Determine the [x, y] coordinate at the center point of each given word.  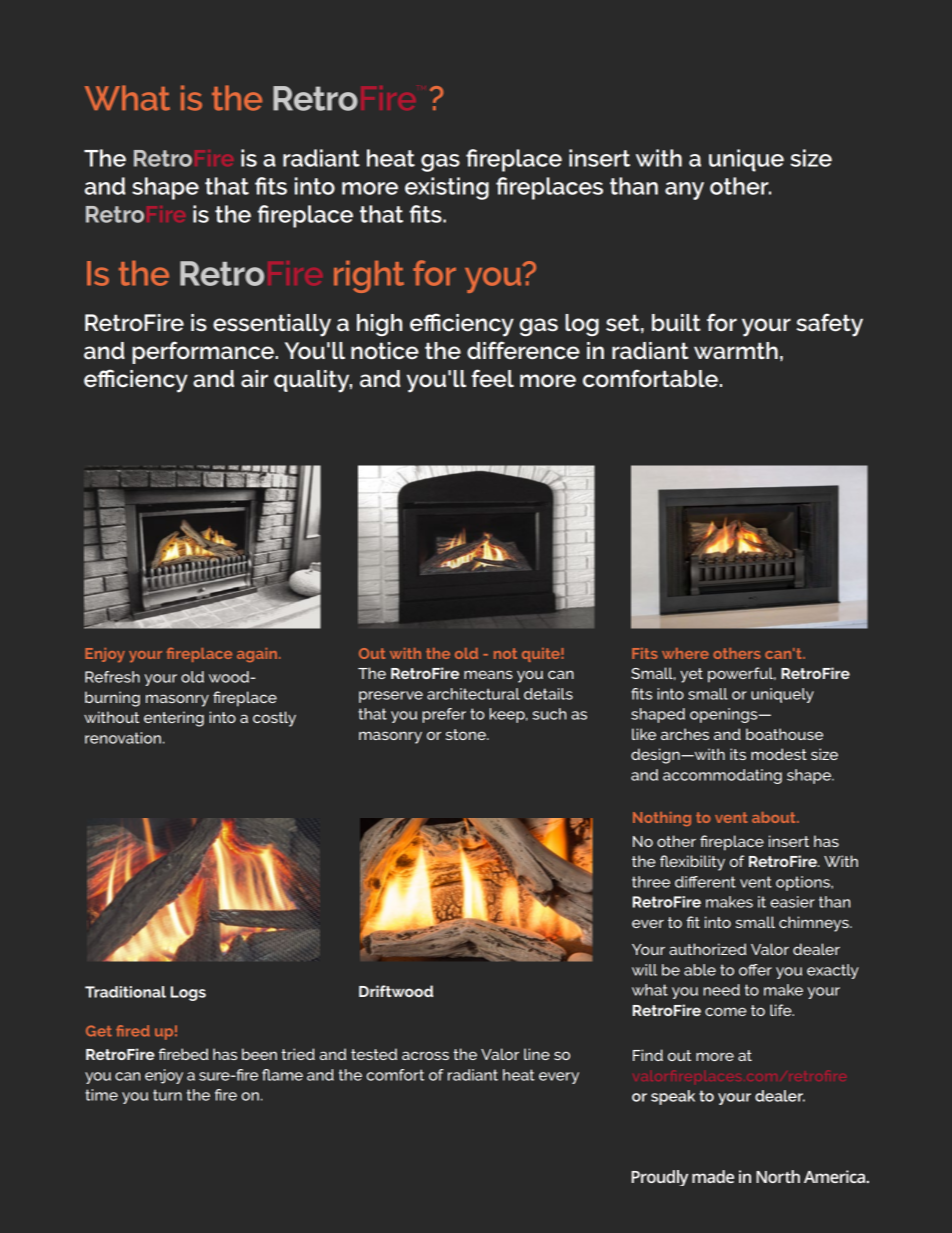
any [684, 191]
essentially [272, 325]
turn [167, 1095]
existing [447, 188]
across [425, 1055]
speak [673, 1097]
